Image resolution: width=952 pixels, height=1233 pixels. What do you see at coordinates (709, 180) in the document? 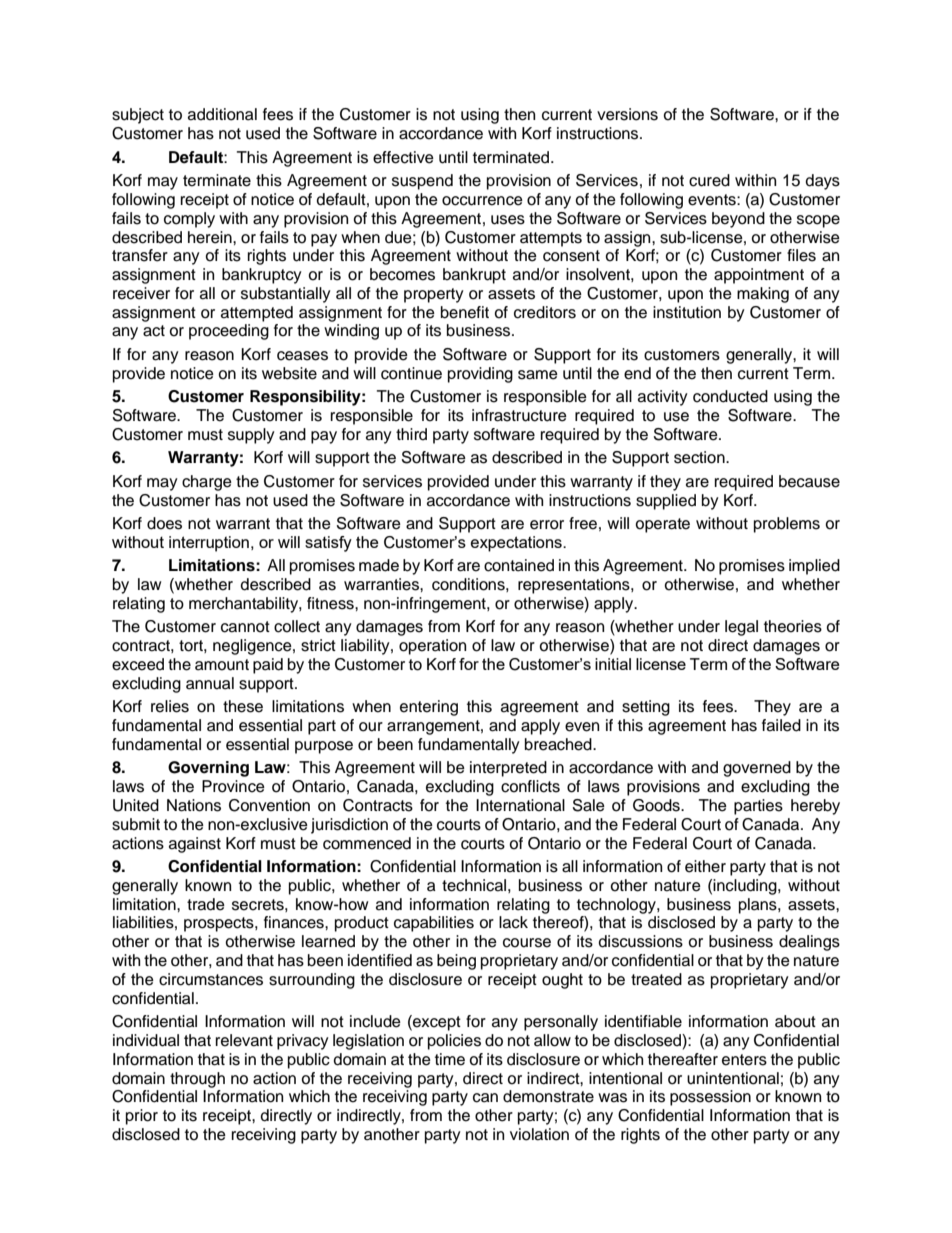
I see `cured` at bounding box center [709, 180].
